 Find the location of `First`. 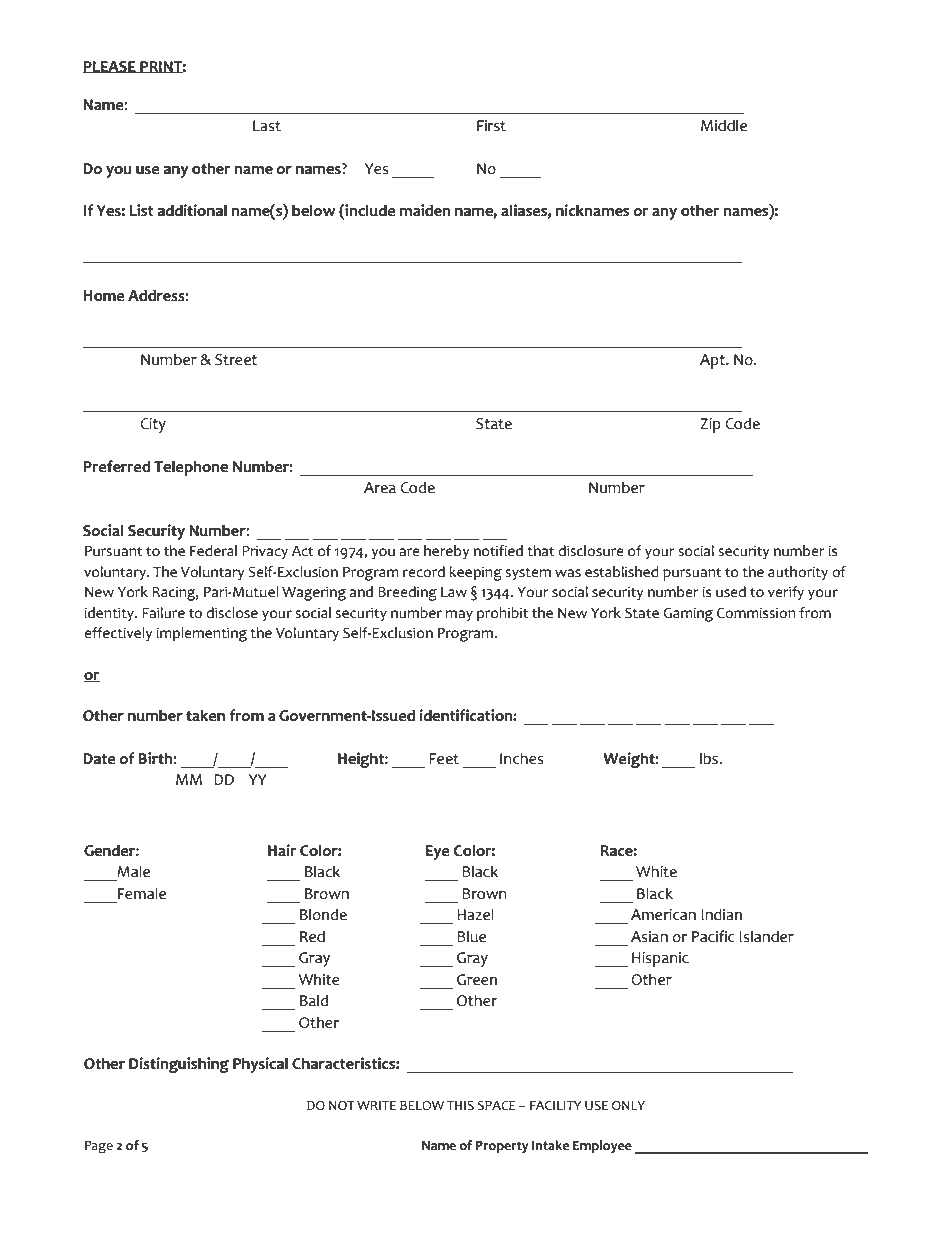

First is located at coordinates (491, 126).
